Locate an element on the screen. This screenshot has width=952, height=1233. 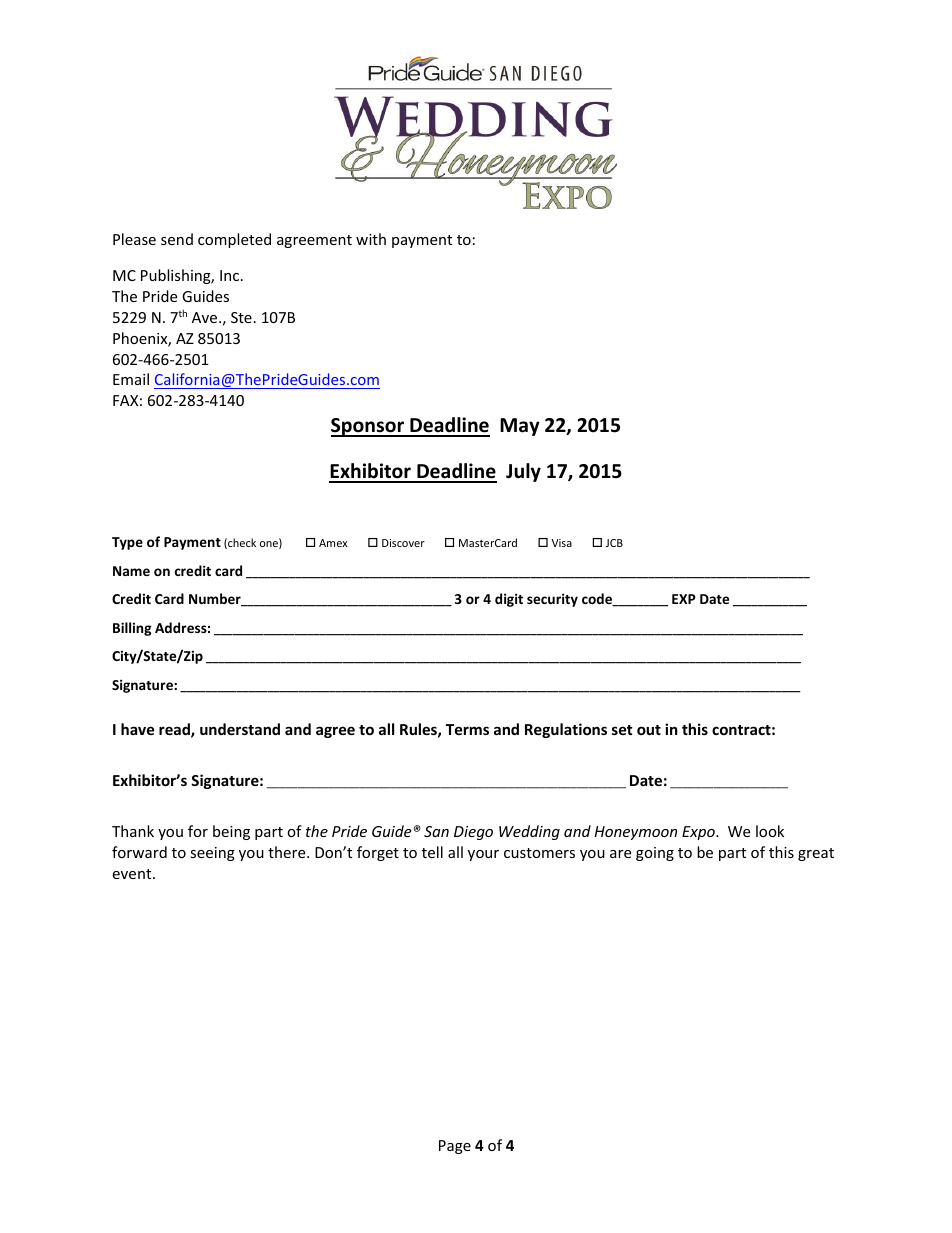
May is located at coordinates (520, 427).
